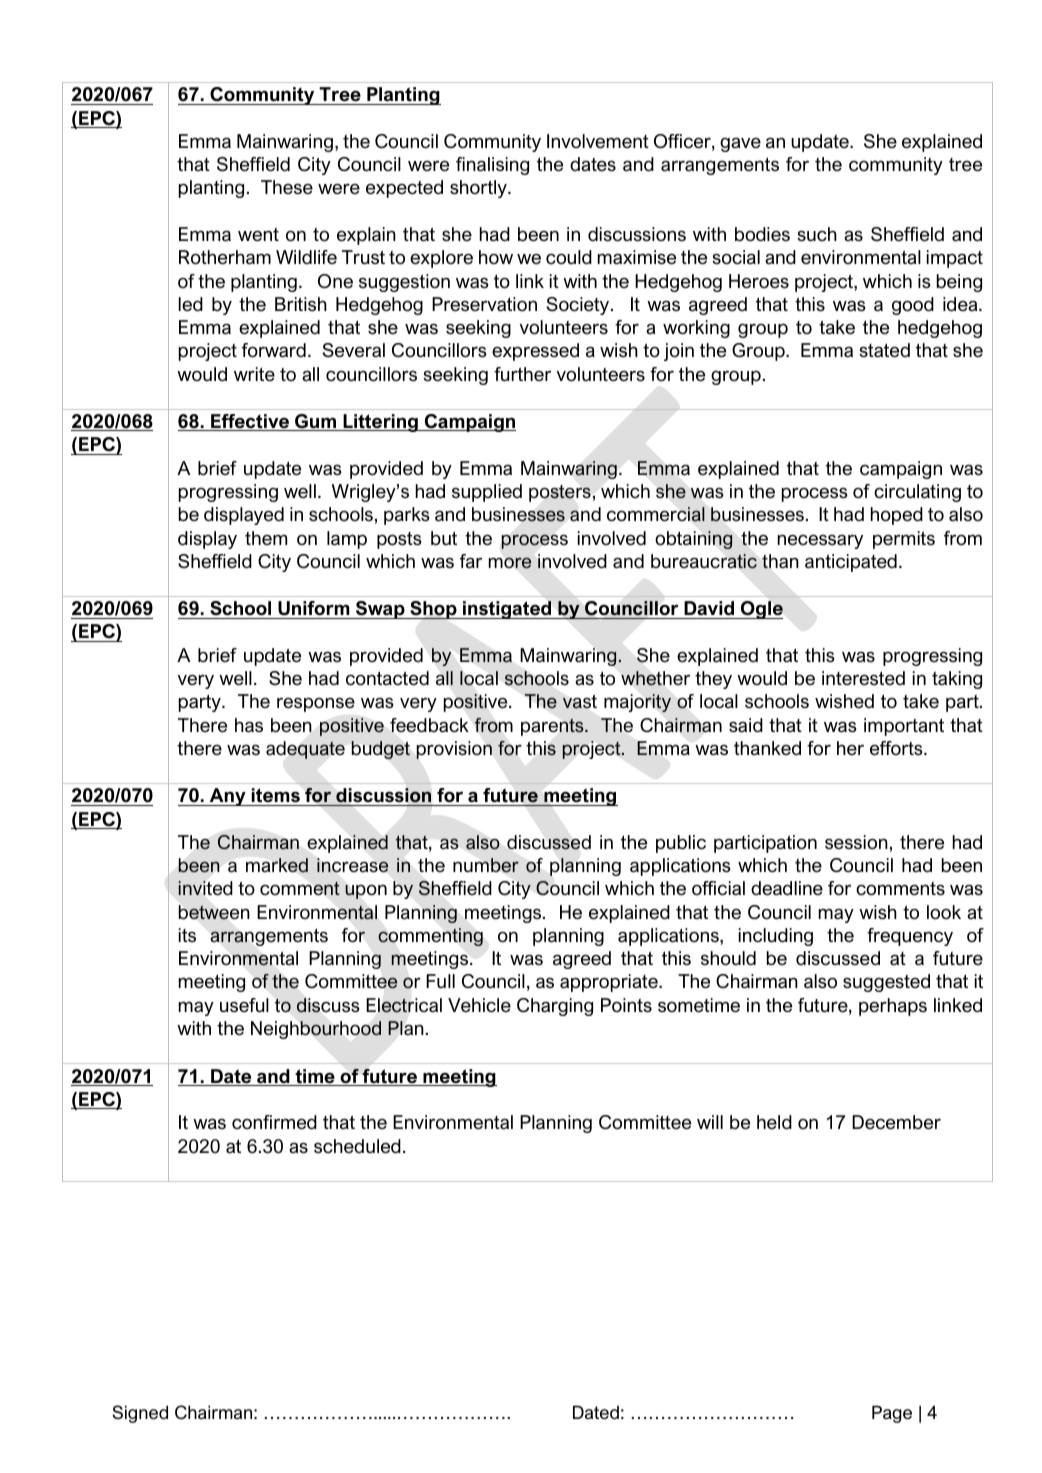  Describe the element at coordinates (287, 187) in the screenshot. I see `These` at that location.
